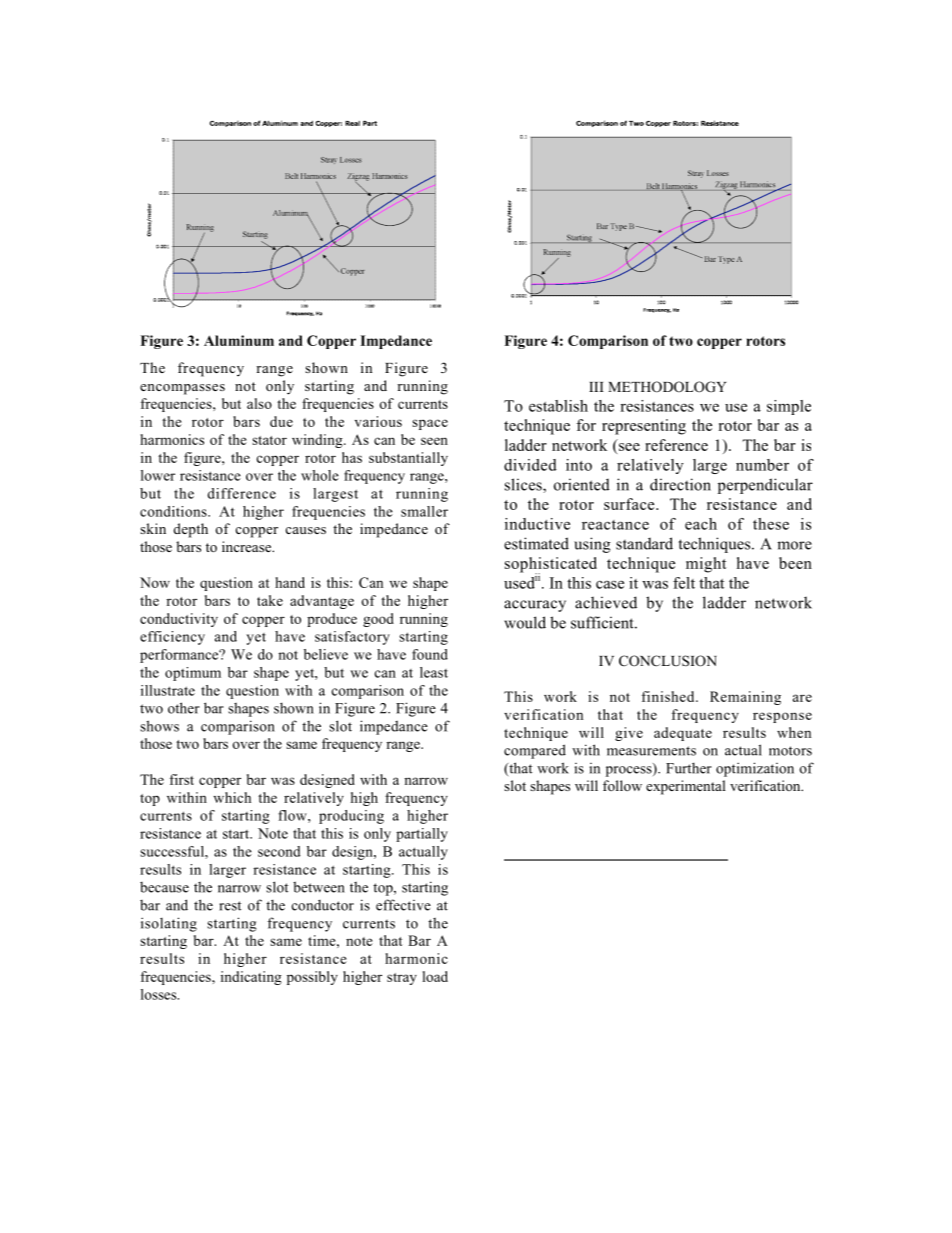 The width and height of the document is (952, 1233). I want to click on load, so click(435, 976).
